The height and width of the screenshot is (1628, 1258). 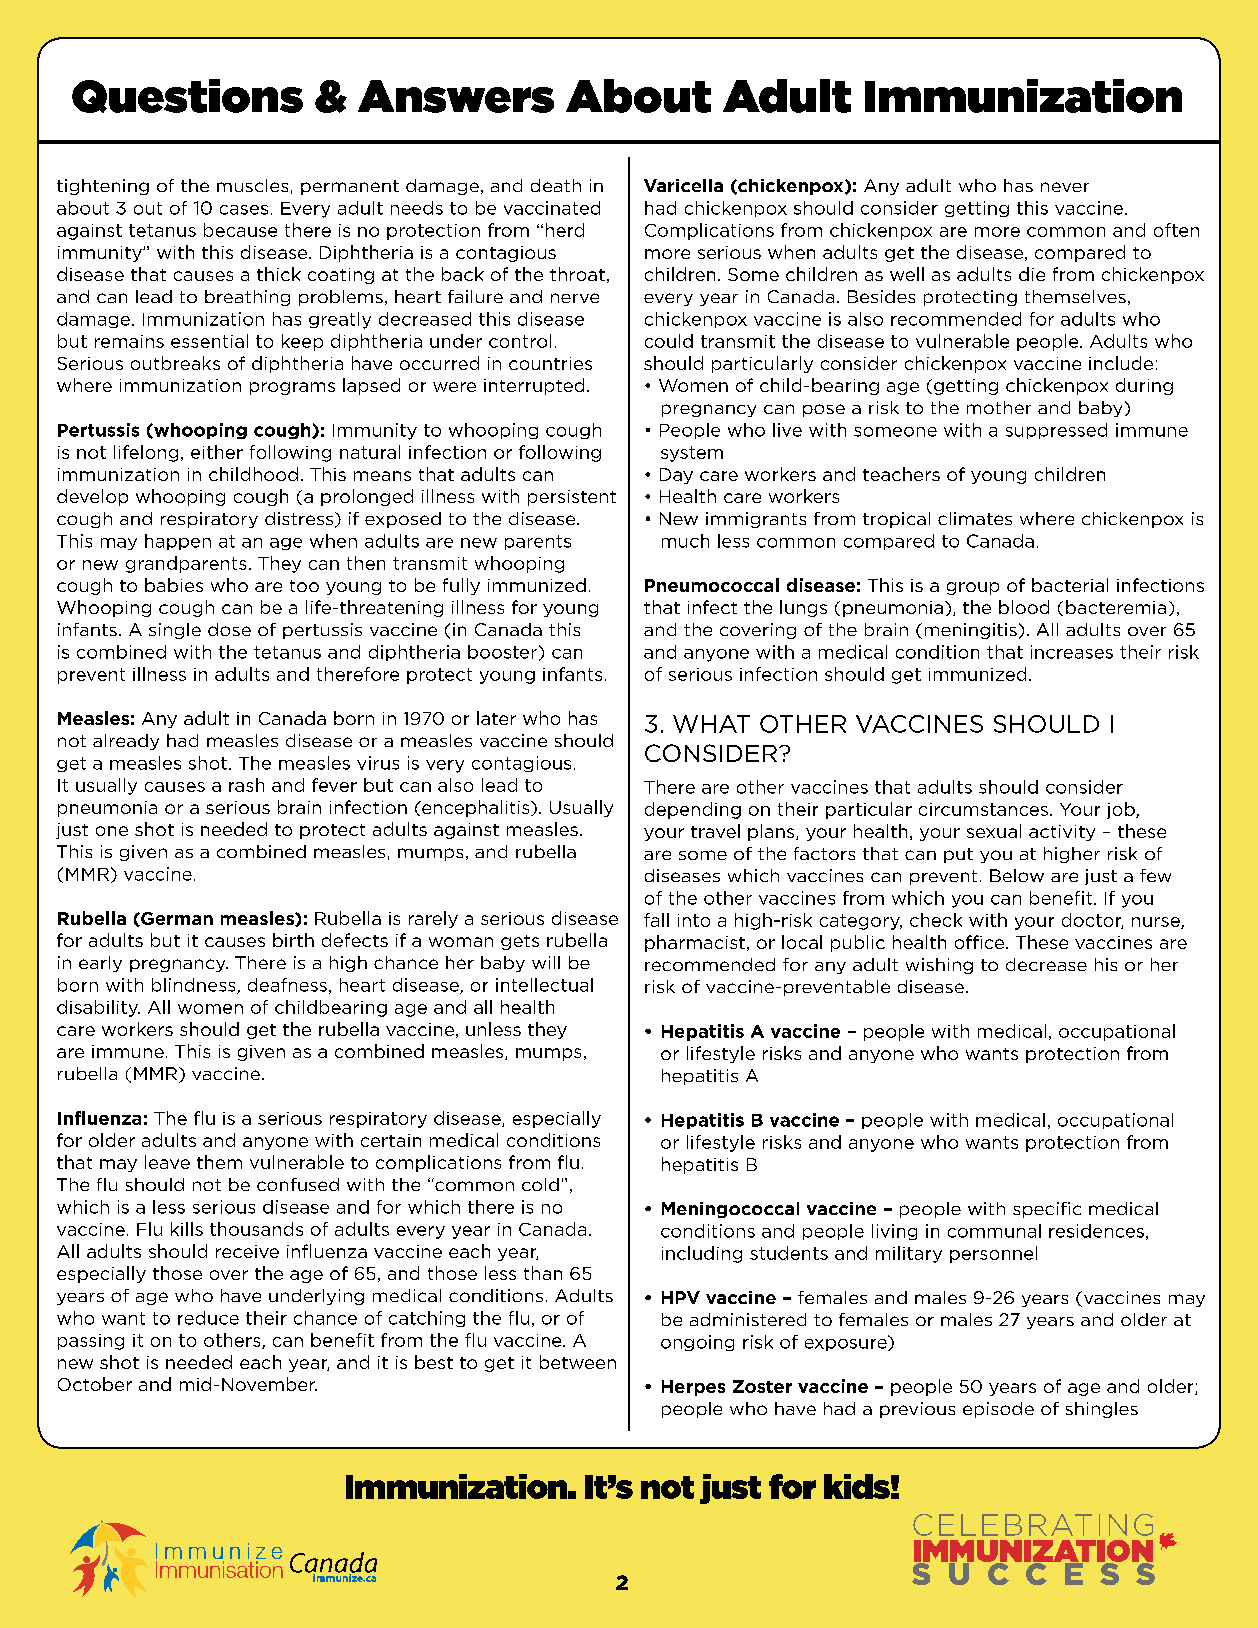 I want to click on pharmacist, so click(x=695, y=943).
